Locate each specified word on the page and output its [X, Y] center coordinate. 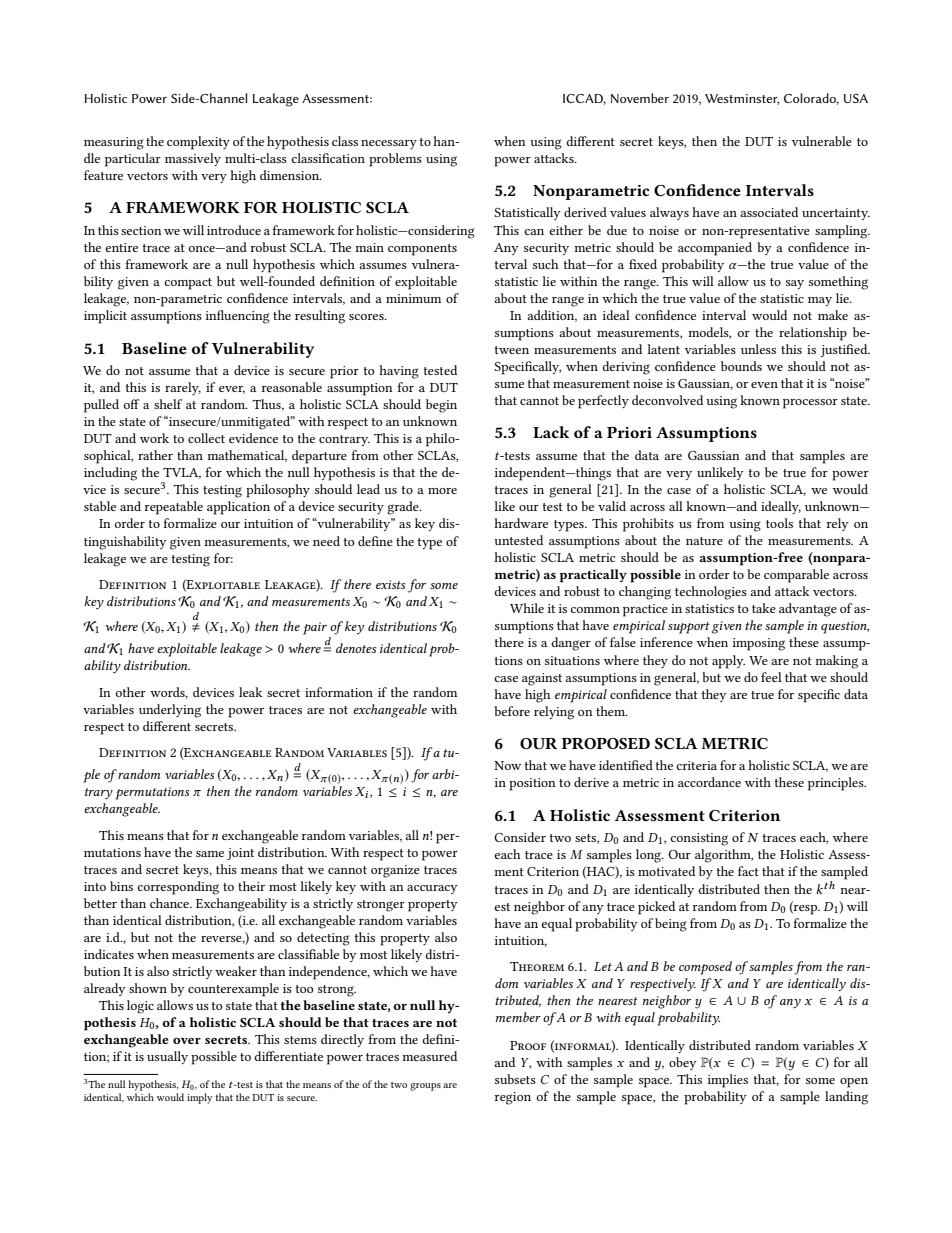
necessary [389, 144]
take [764, 608]
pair [315, 628]
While [527, 608]
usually [167, 1057]
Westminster [742, 99]
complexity [198, 143]
